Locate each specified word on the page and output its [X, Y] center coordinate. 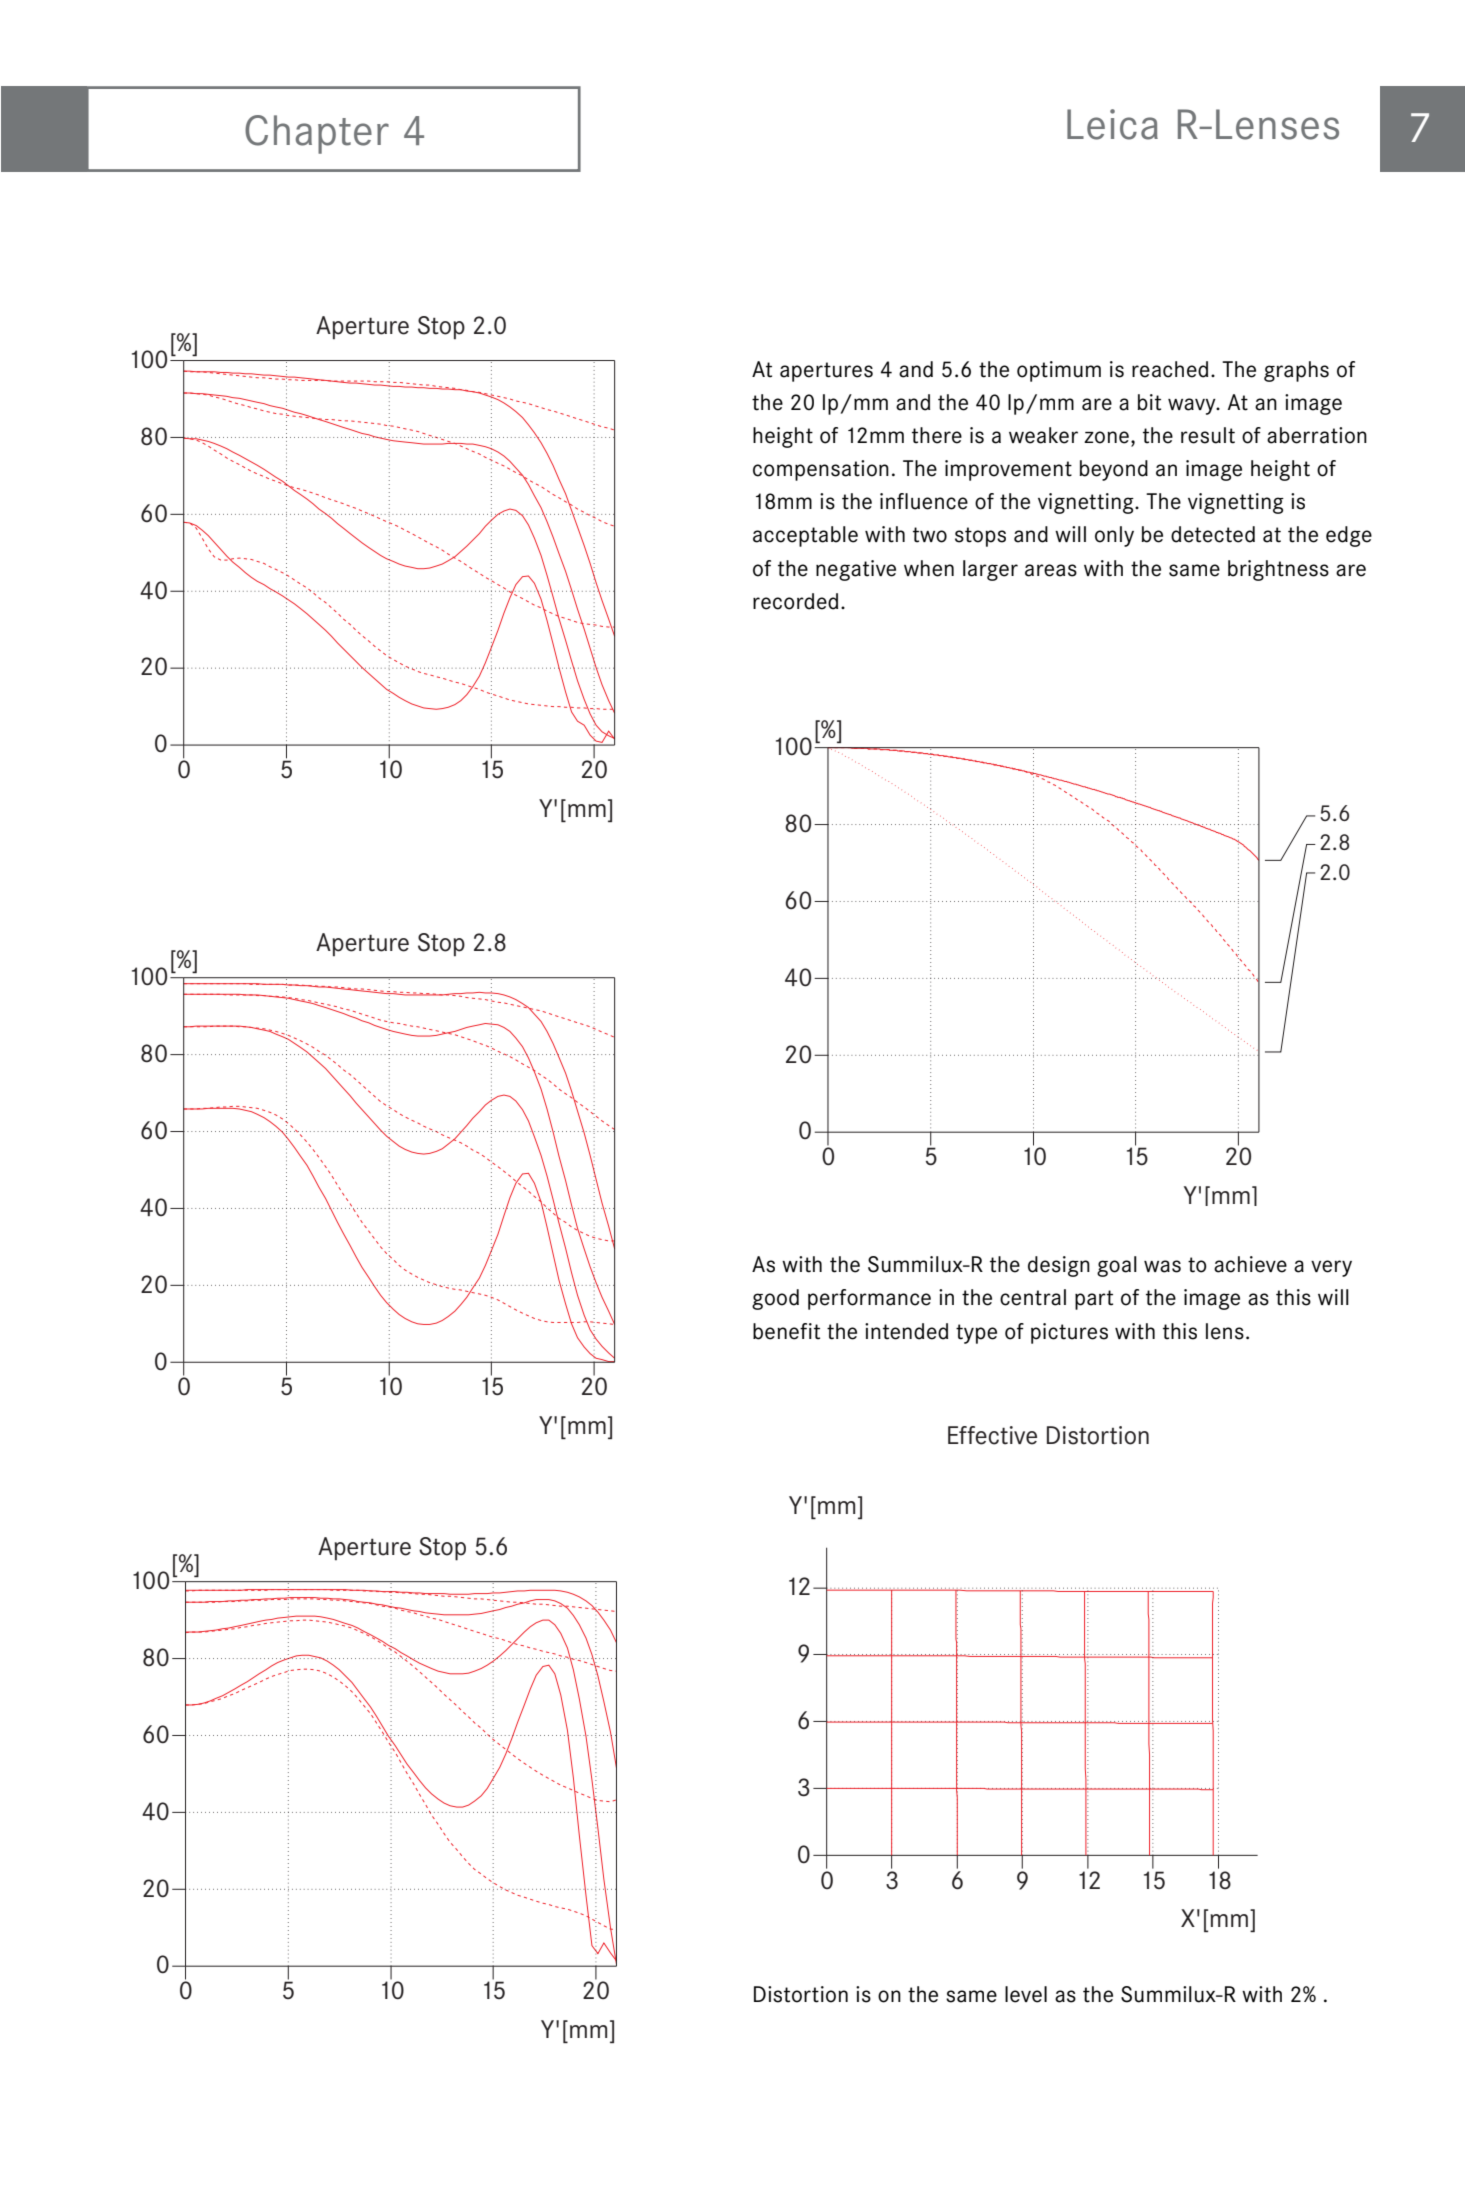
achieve [1250, 1264]
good [775, 1299]
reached [1170, 369]
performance [869, 1299]
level [1026, 1994]
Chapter [317, 134]
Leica [1112, 124]
